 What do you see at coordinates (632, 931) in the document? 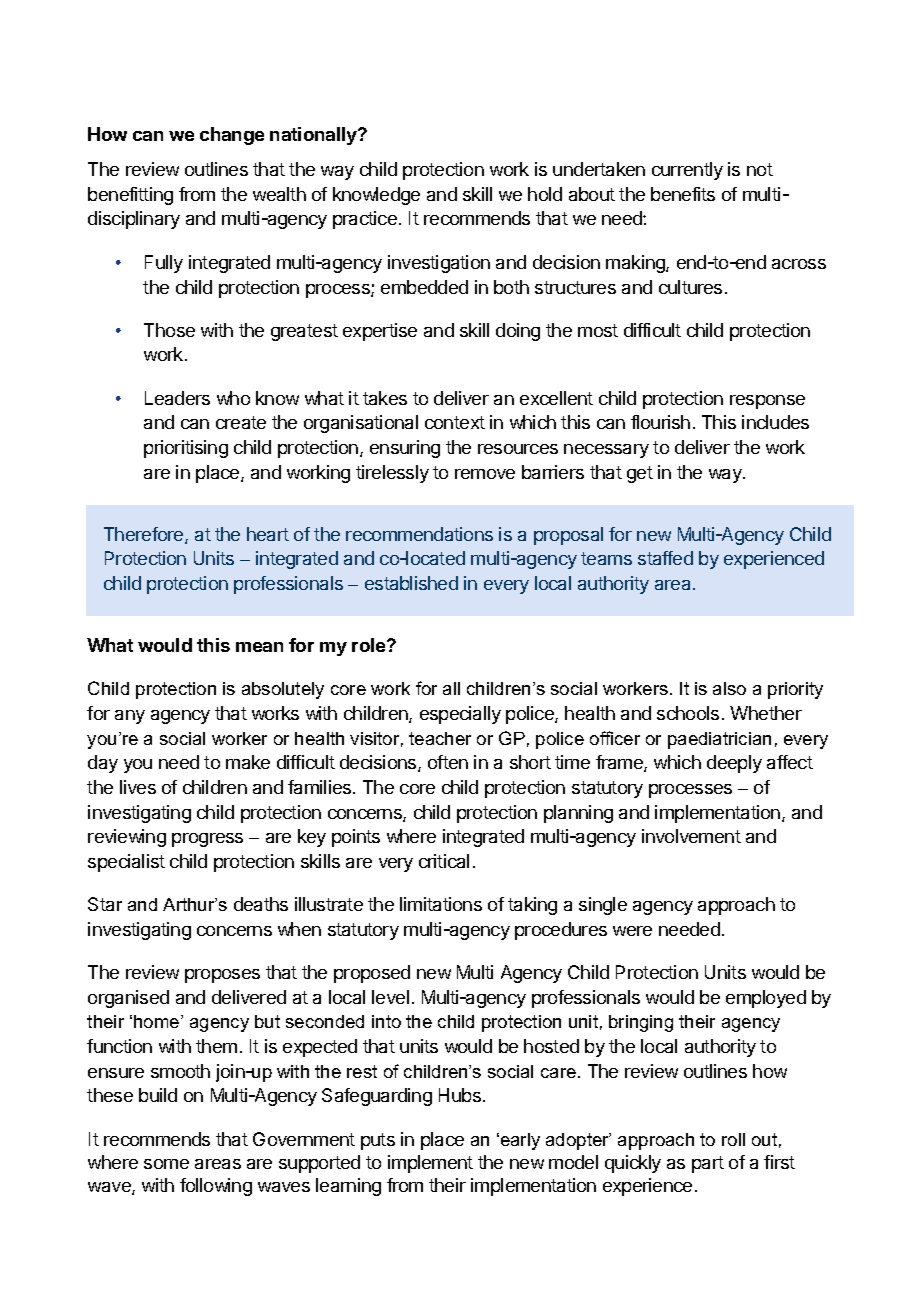
I see `were` at bounding box center [632, 931].
